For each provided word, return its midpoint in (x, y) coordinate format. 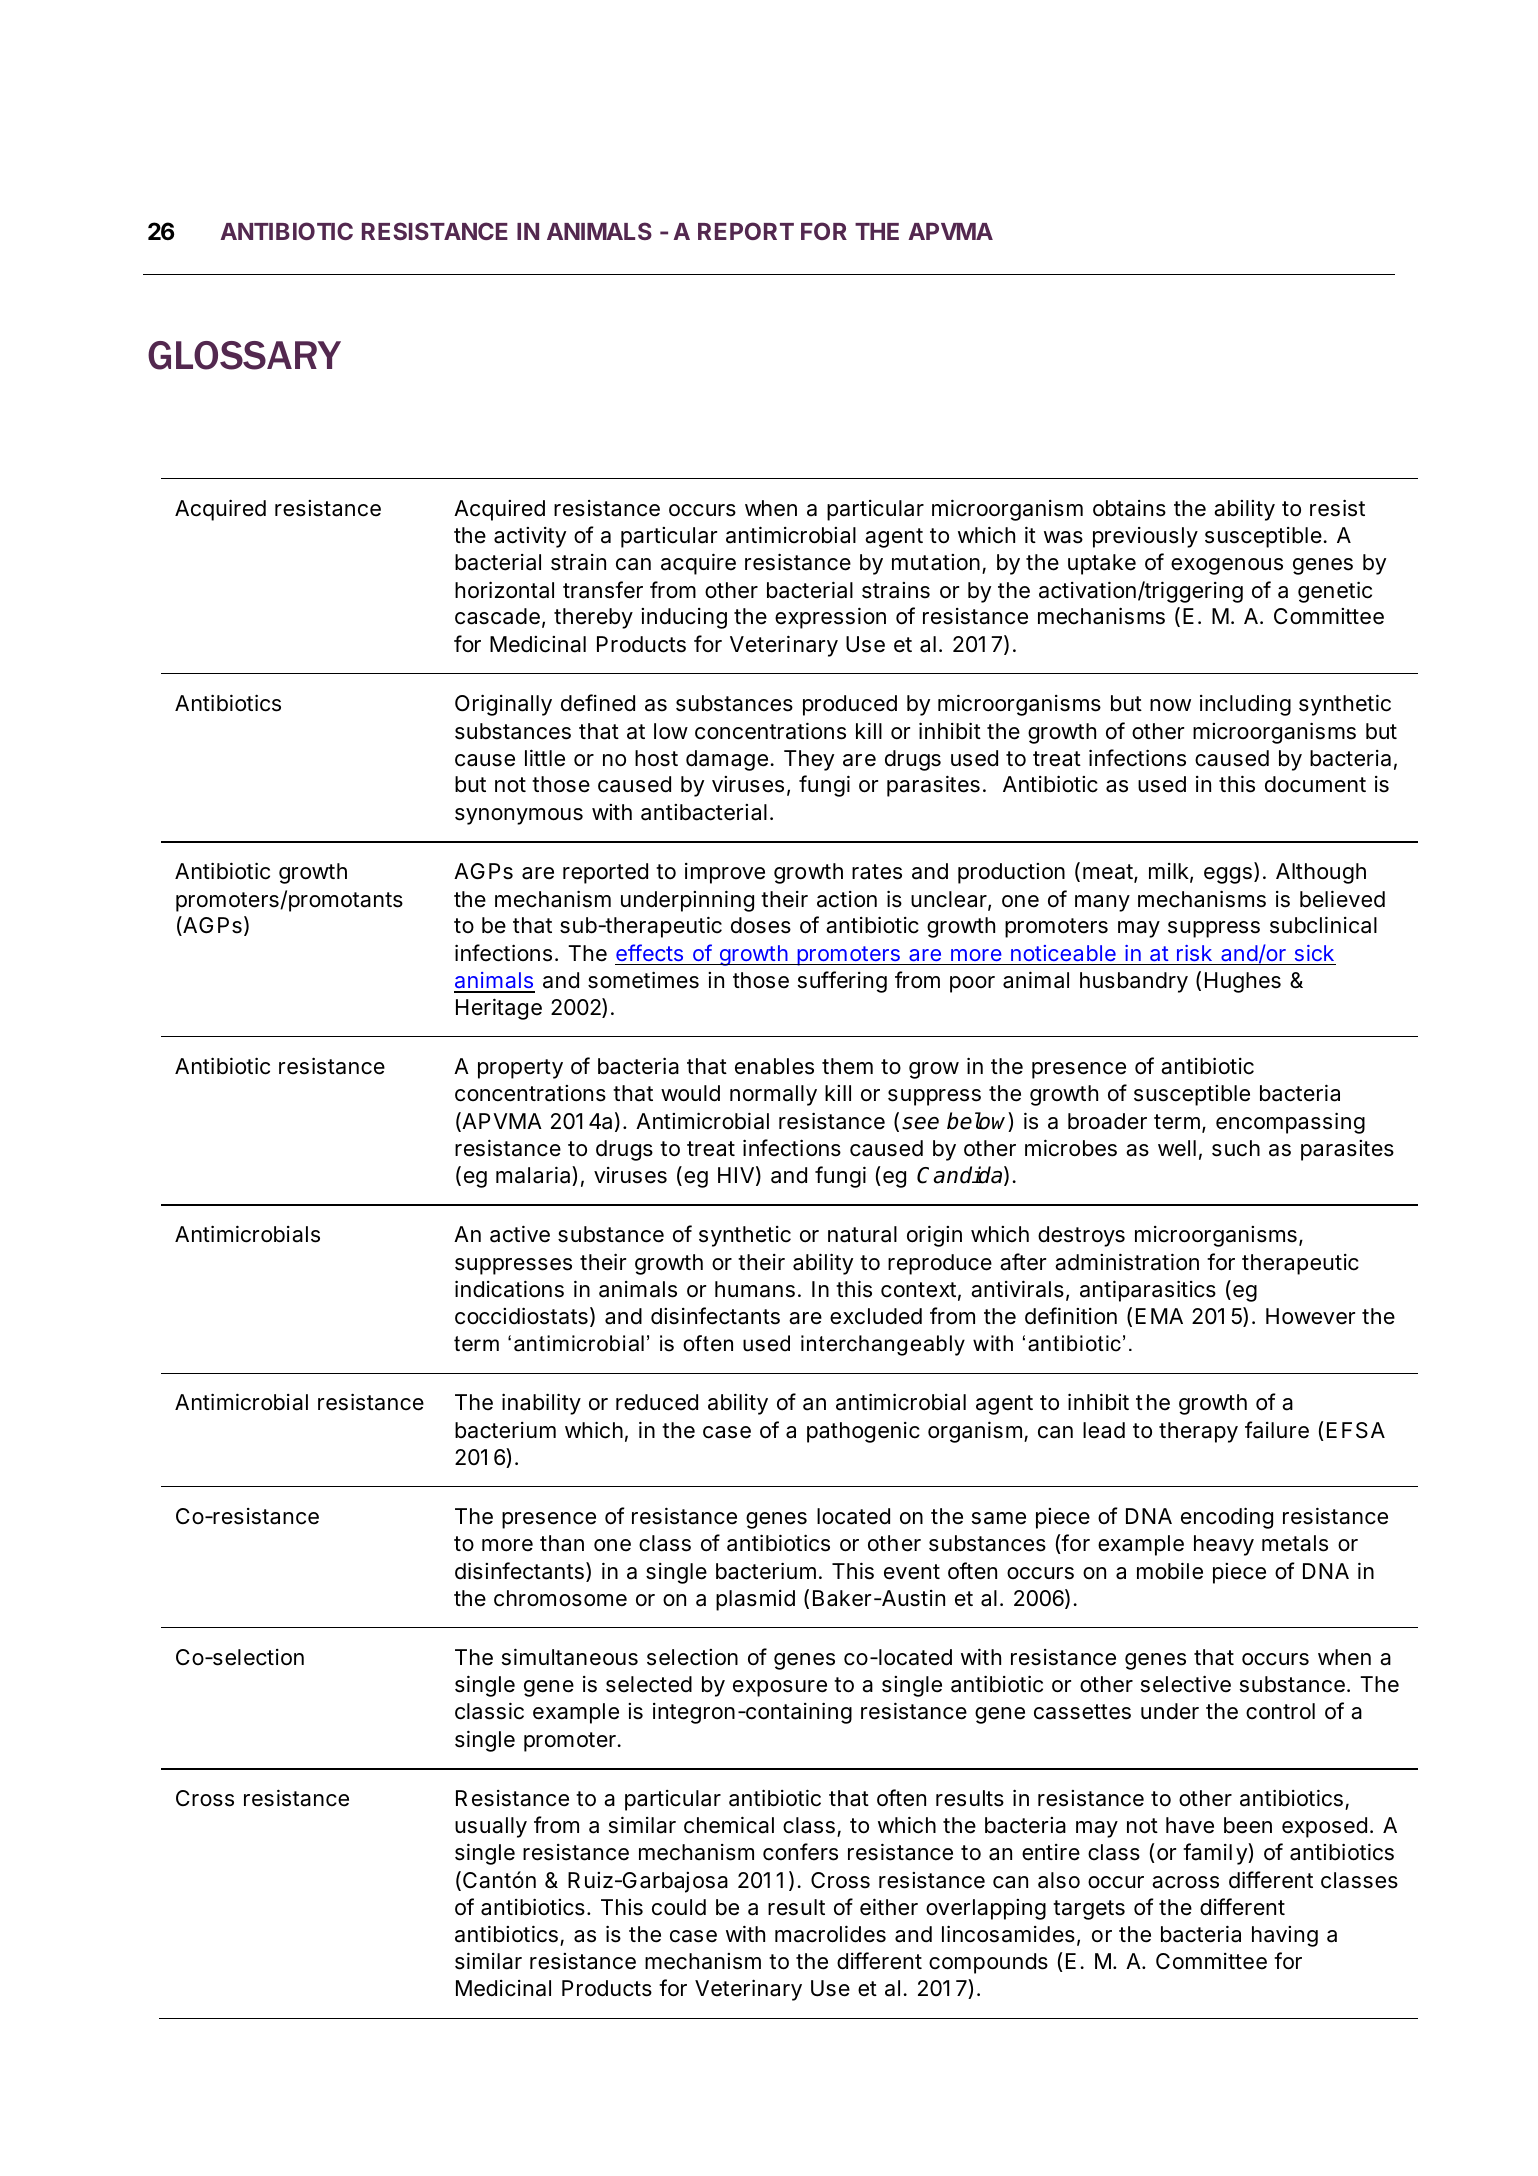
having (1285, 1936)
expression (830, 618)
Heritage (499, 1009)
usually (491, 1827)
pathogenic (863, 1432)
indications (509, 1289)
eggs (1228, 875)
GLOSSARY (244, 355)
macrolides (830, 1934)
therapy (1198, 1432)
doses (761, 925)
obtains (1129, 508)
